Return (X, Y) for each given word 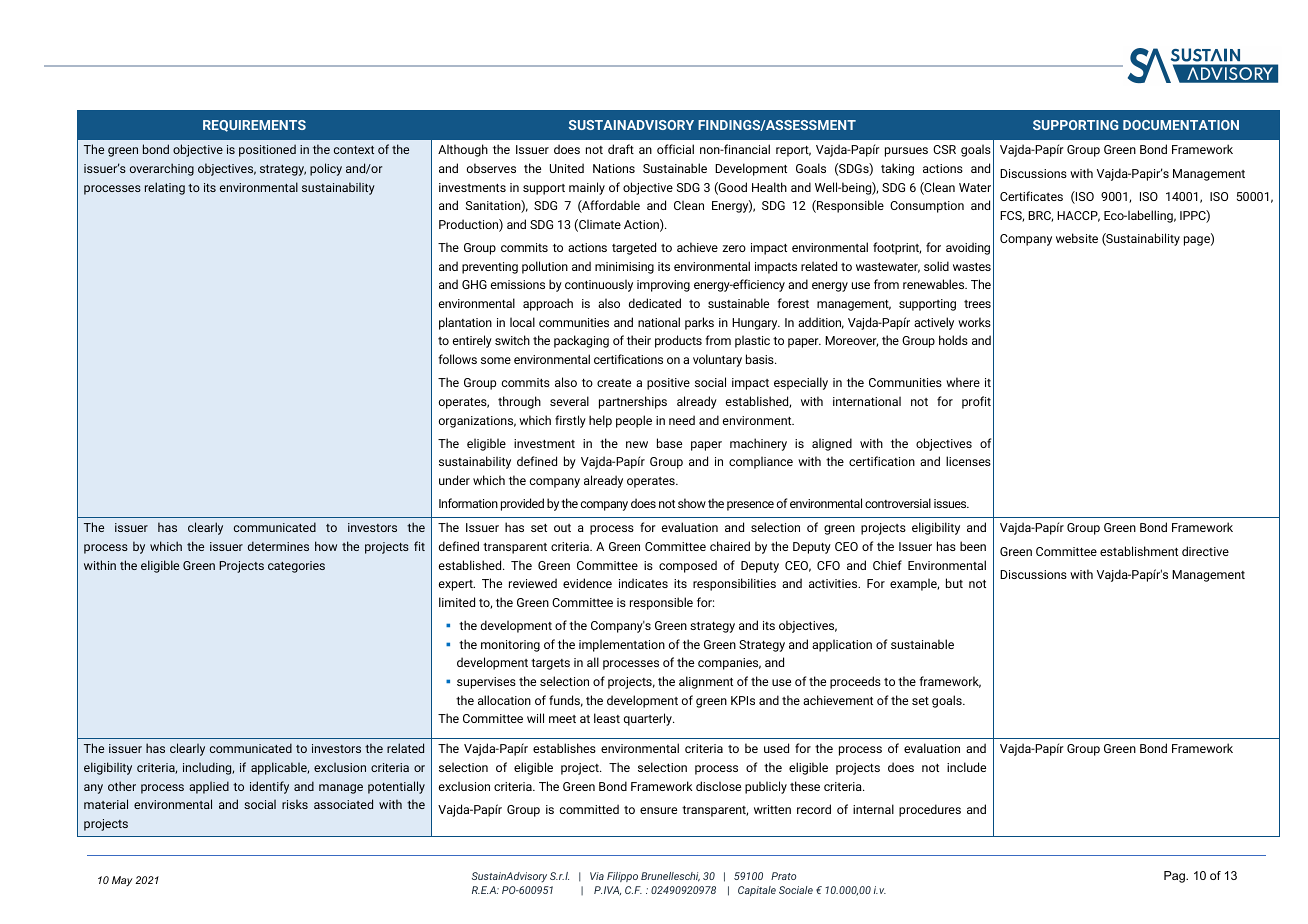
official (675, 149)
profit (976, 402)
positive (668, 384)
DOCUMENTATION (1181, 125)
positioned (267, 150)
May (122, 881)
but (954, 583)
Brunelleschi (670, 877)
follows (457, 359)
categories (296, 567)
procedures (930, 810)
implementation (622, 645)
